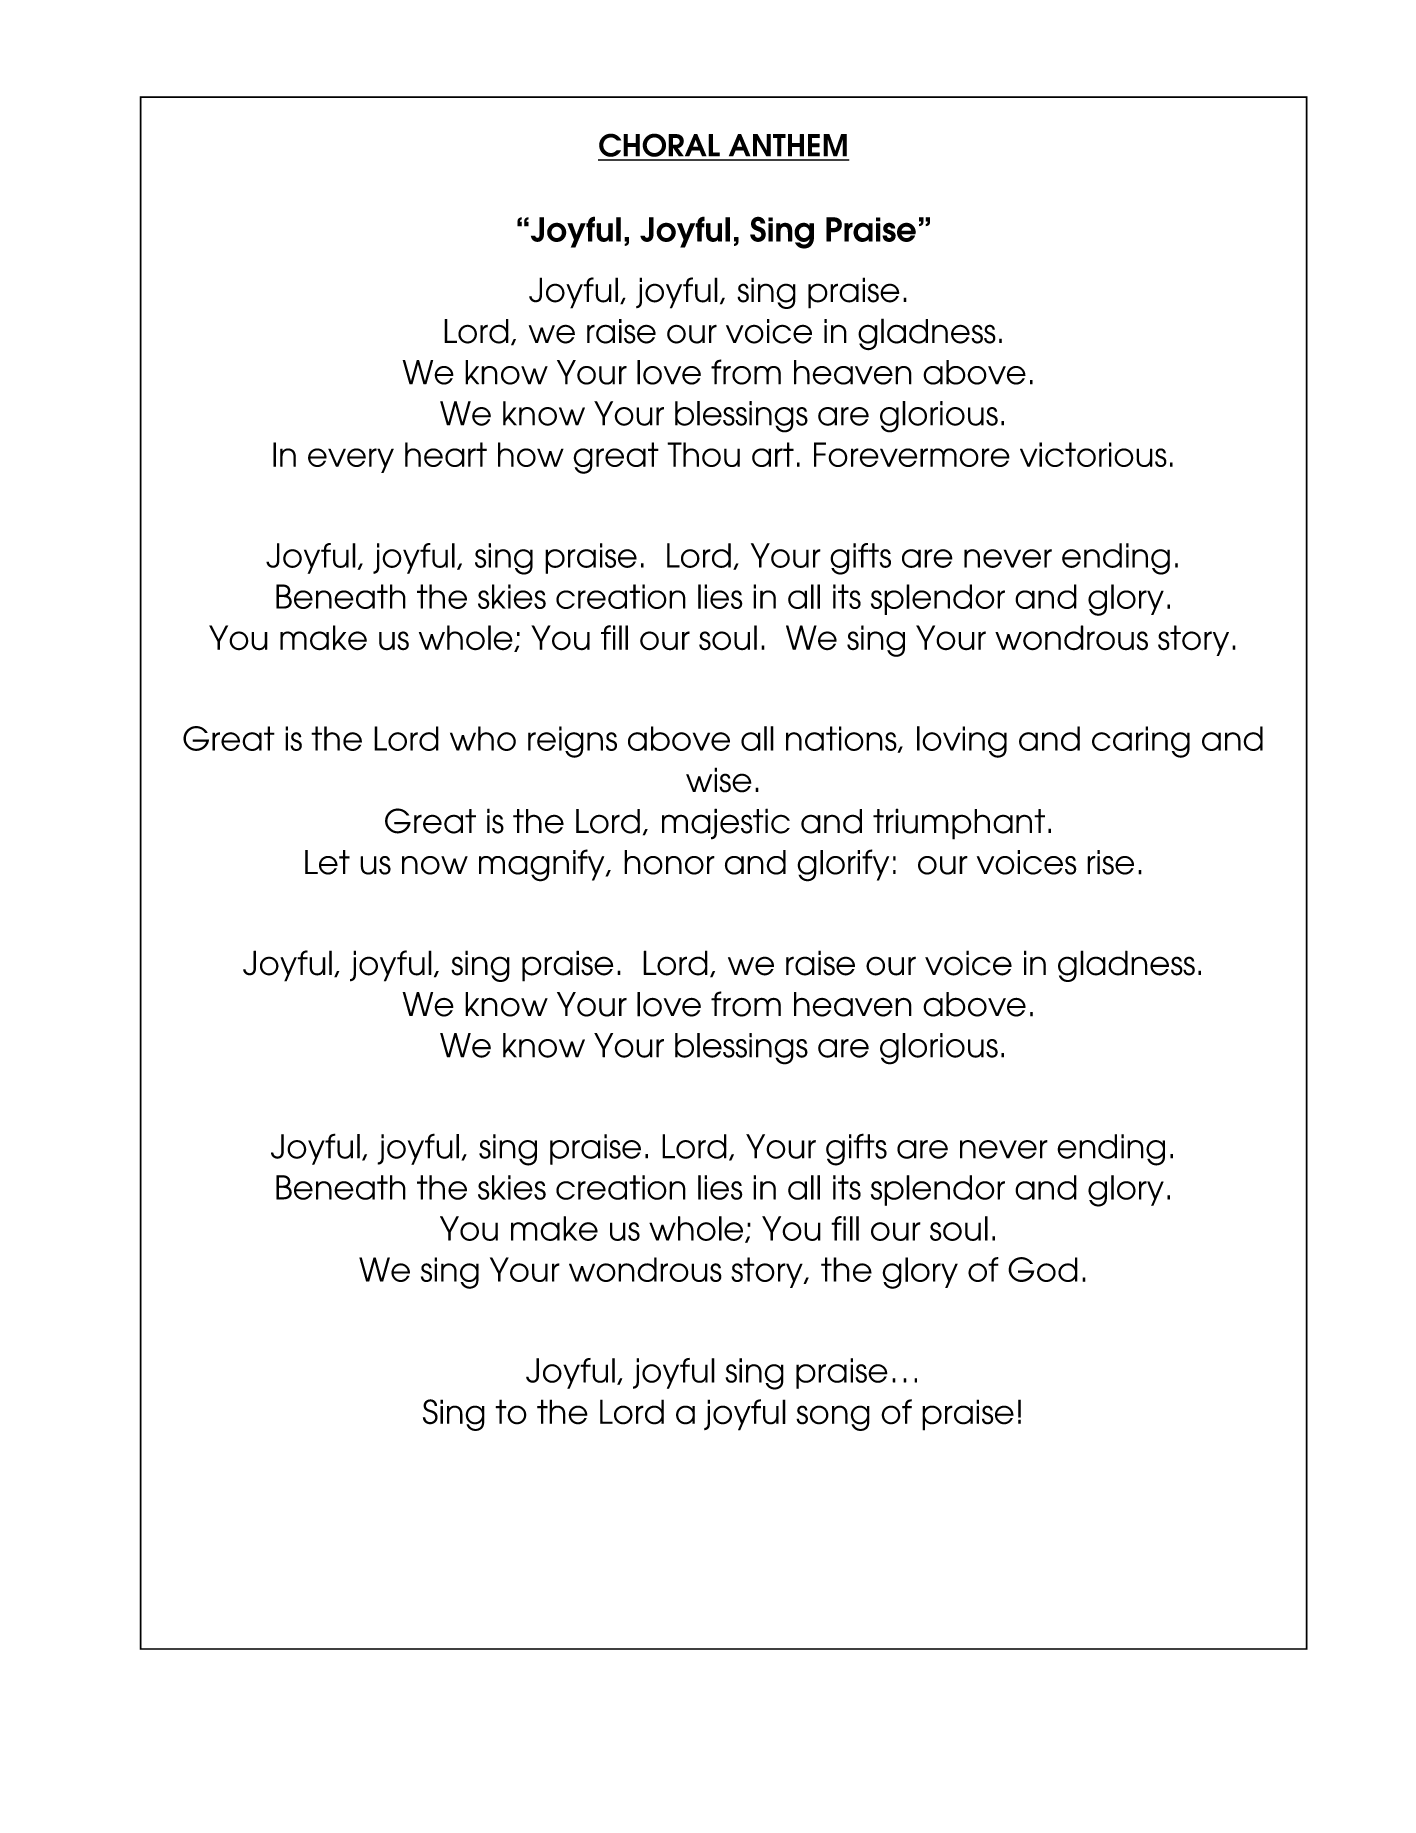 The height and width of the screenshot is (1833, 1416). What do you see at coordinates (669, 862) in the screenshot?
I see `honor` at bounding box center [669, 862].
